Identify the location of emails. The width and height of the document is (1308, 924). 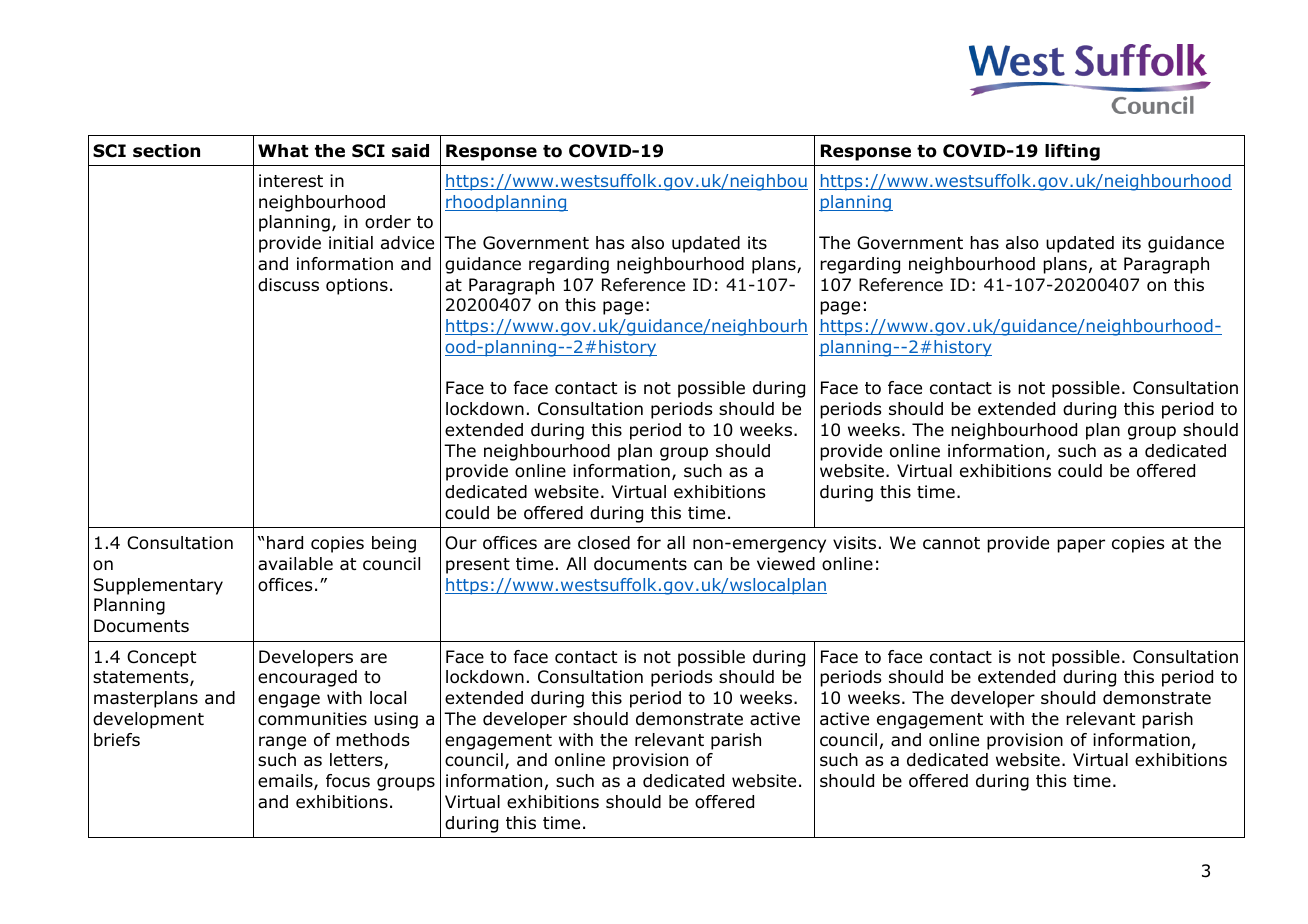
(286, 782).
